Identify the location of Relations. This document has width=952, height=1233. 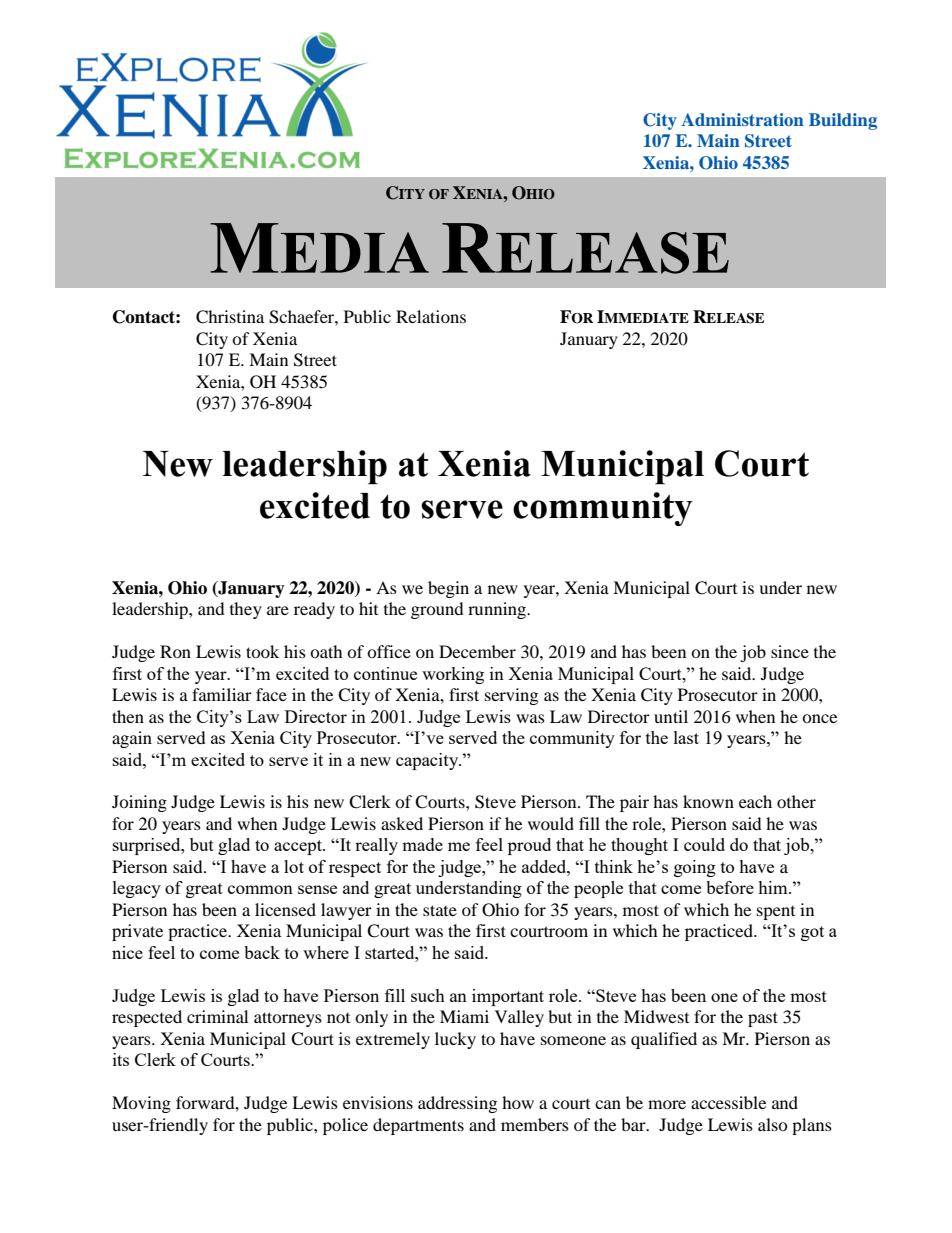
(431, 316).
